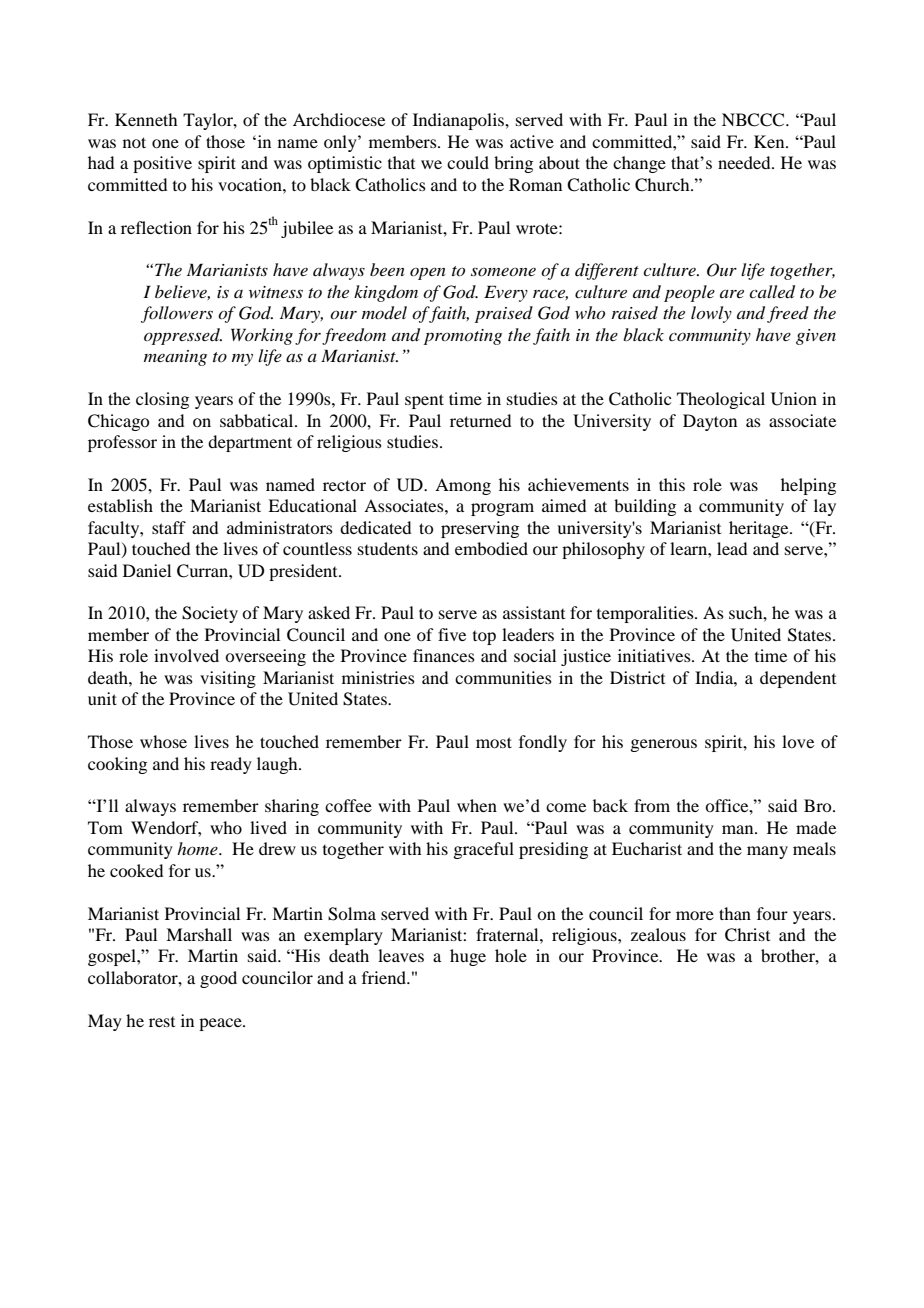 The height and width of the screenshot is (1308, 924). What do you see at coordinates (468, 162) in the screenshot?
I see `could` at bounding box center [468, 162].
